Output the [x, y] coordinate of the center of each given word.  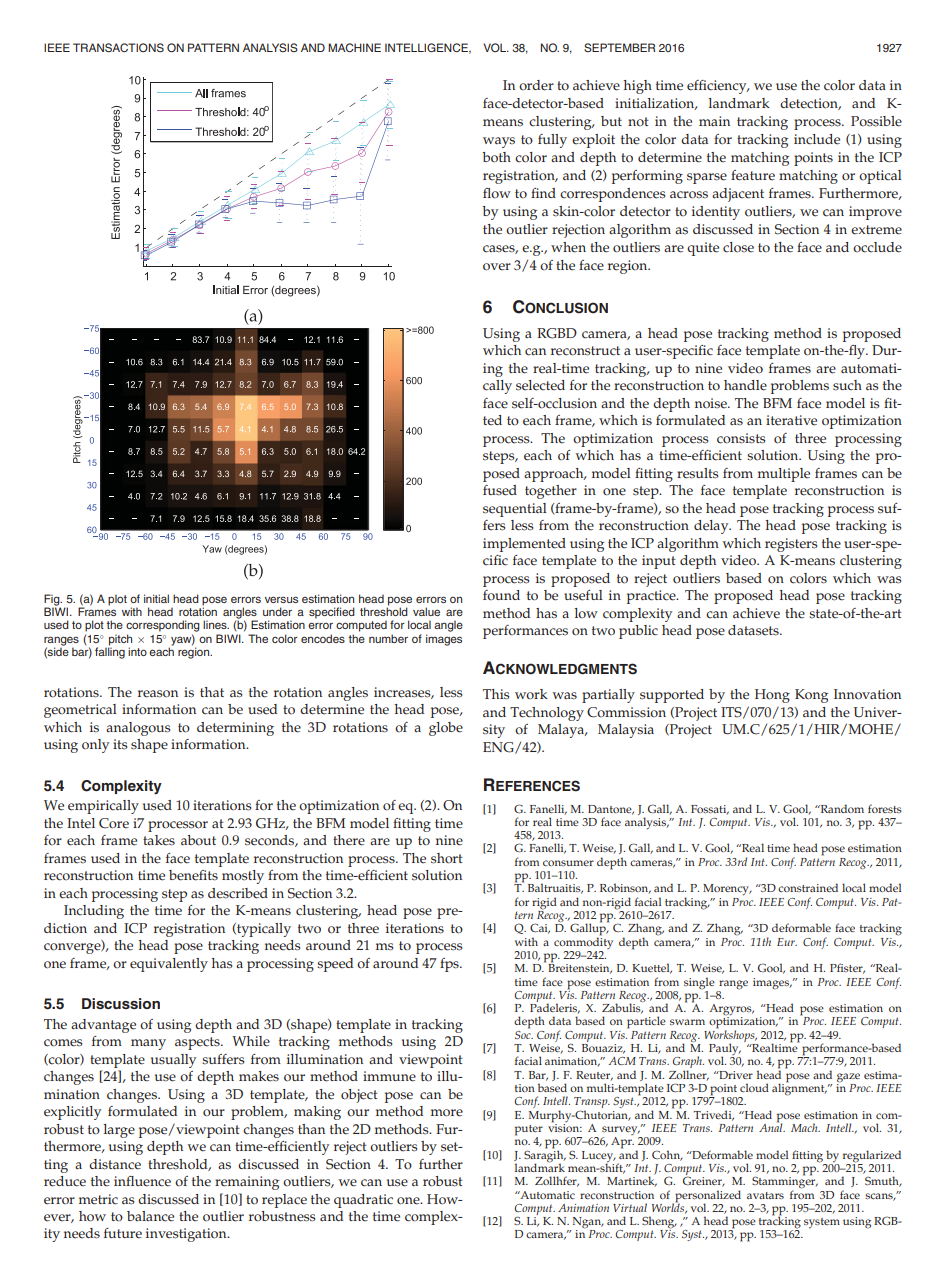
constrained [808, 887]
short [447, 858]
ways [499, 142]
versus [281, 599]
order [536, 85]
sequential [515, 510]
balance [150, 1216]
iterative [791, 420]
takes [159, 840]
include [817, 139]
